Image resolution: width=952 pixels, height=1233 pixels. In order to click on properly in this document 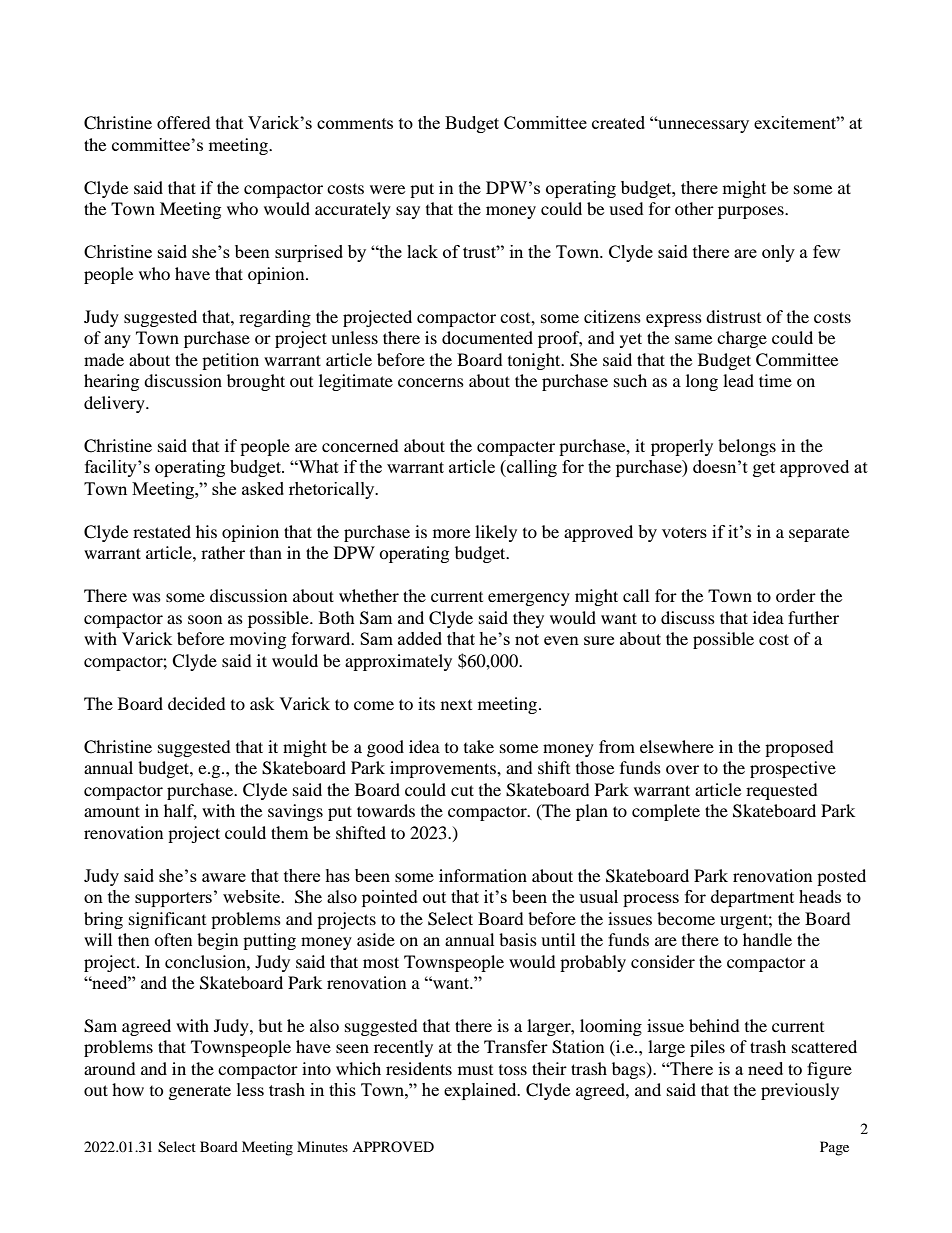, I will do `click(682, 447)`.
